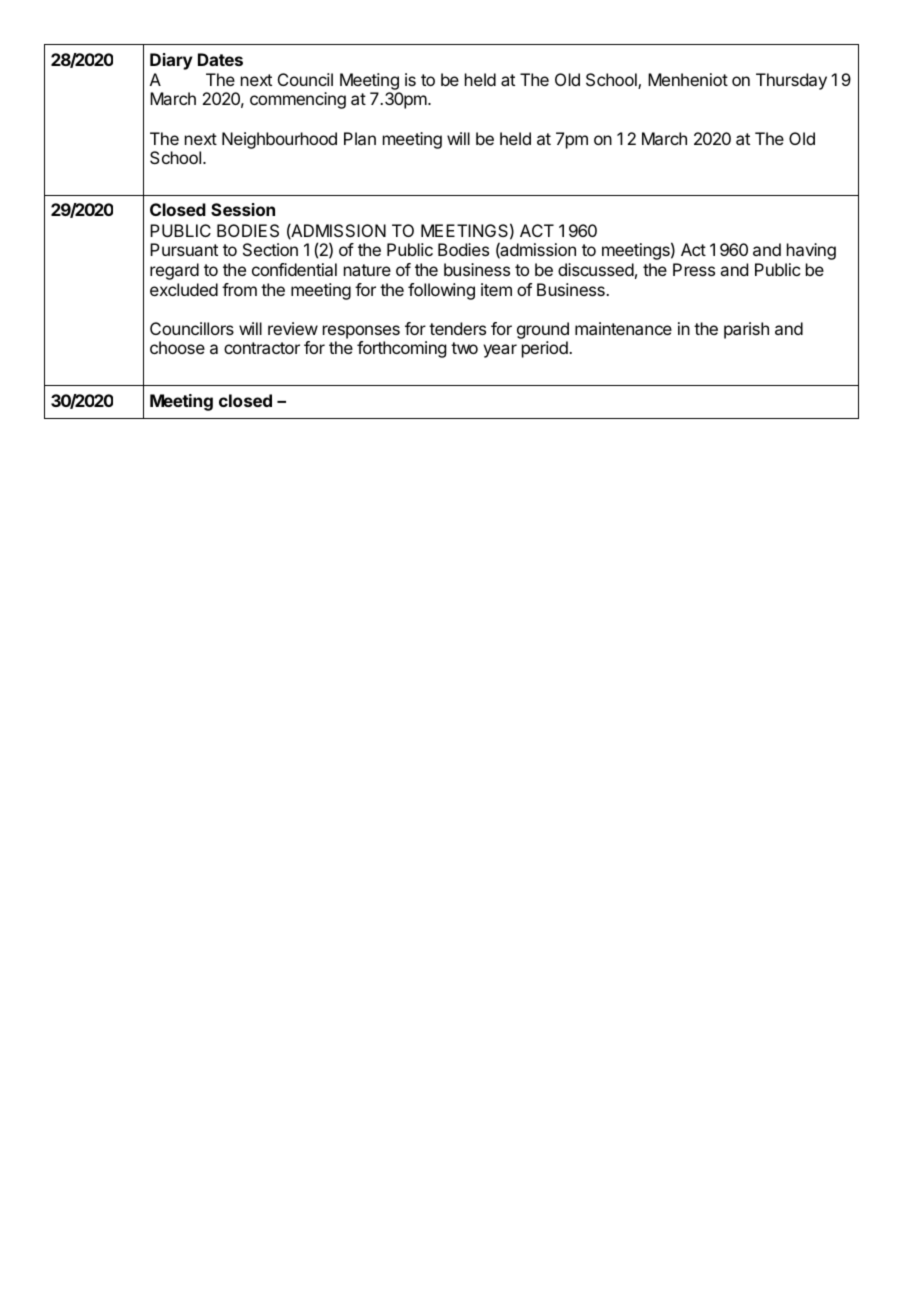  Describe the element at coordinates (262, 348) in the screenshot. I see `contractor` at that location.
